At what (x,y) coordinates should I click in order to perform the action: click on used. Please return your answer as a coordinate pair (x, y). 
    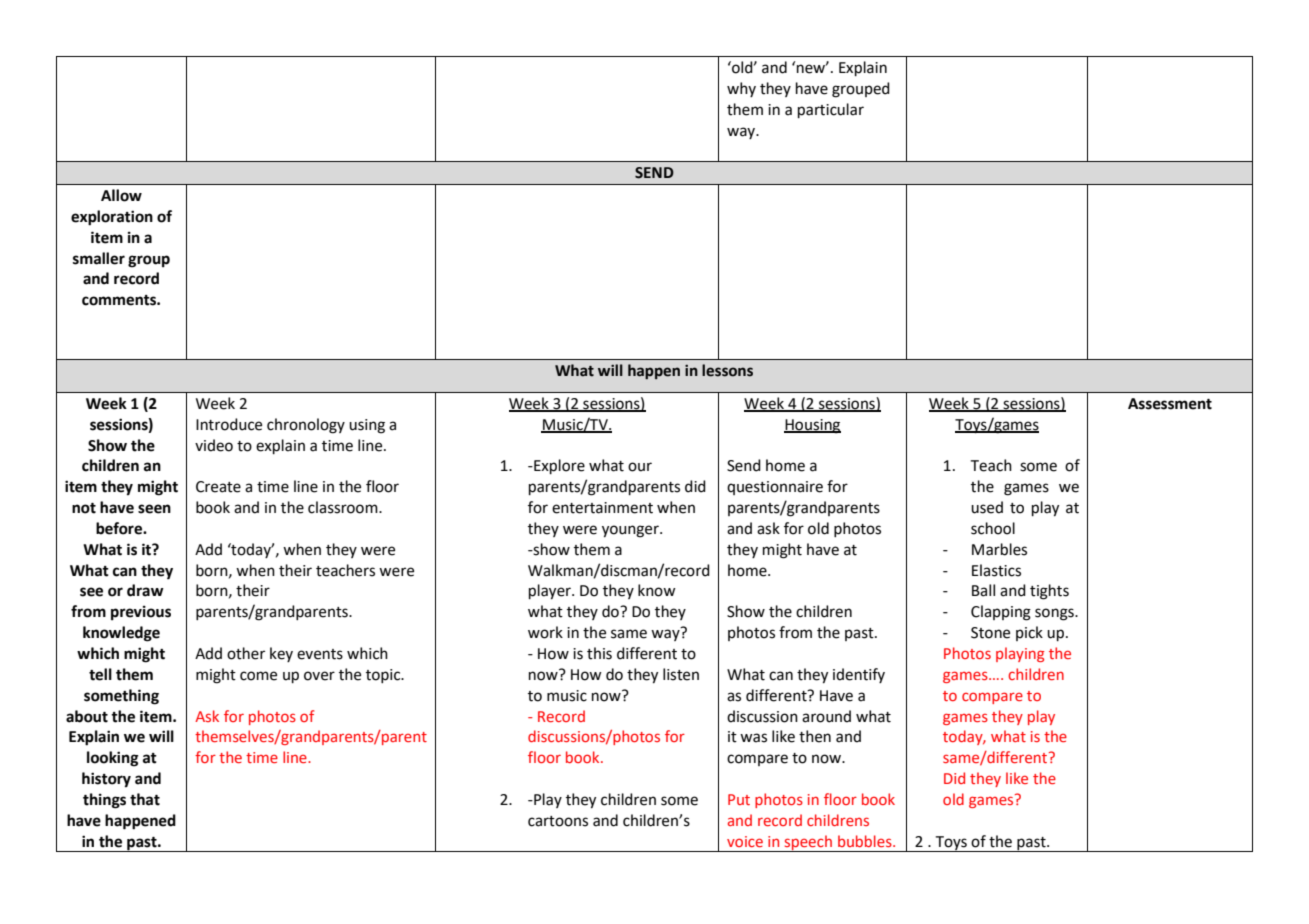
    Looking at the image, I should click on (987, 507).
